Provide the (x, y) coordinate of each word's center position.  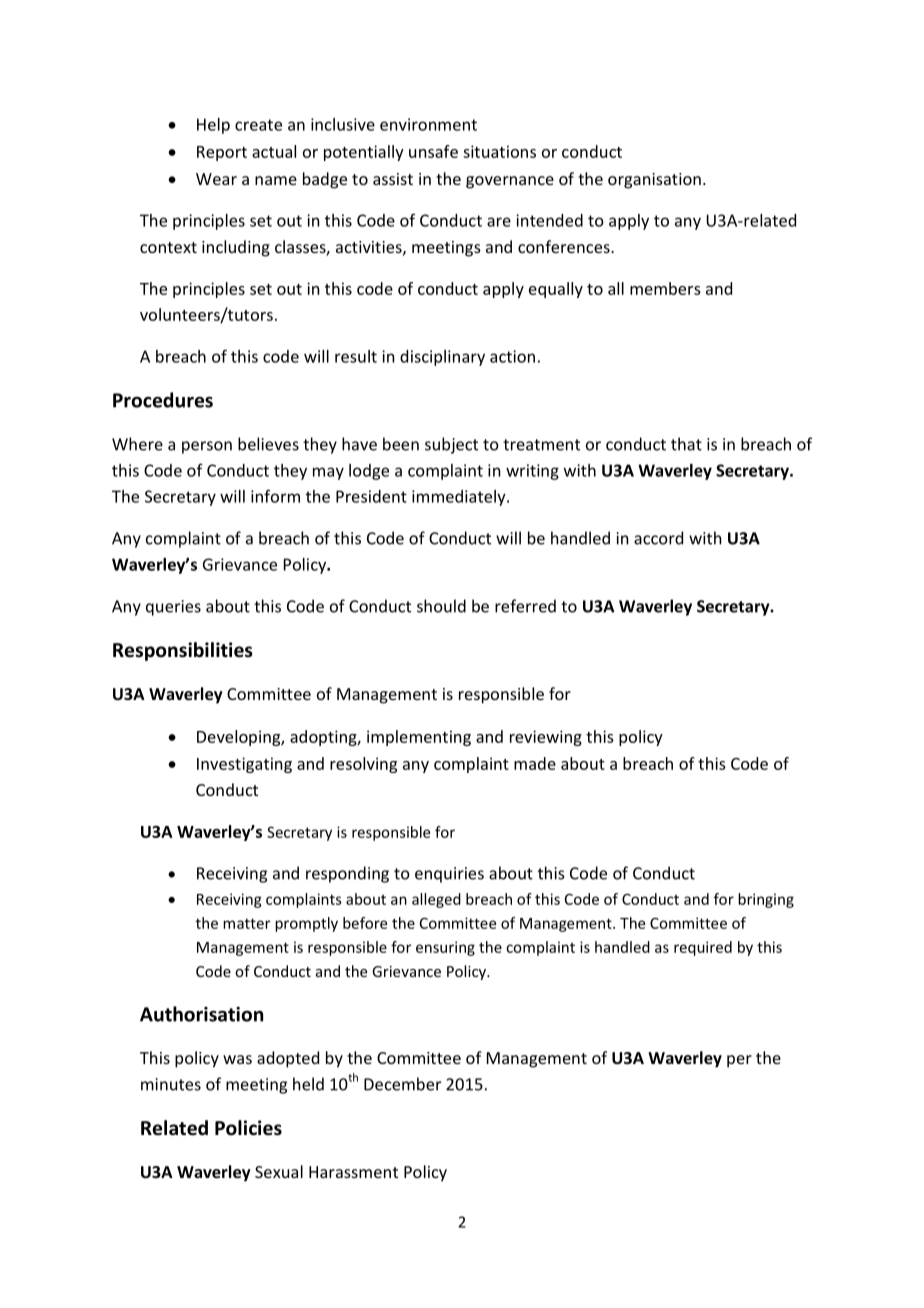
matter (246, 923)
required (703, 948)
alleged (436, 900)
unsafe (433, 151)
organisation (654, 181)
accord (658, 538)
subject (451, 445)
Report (222, 153)
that (686, 444)
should (441, 606)
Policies (248, 1128)
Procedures (163, 400)
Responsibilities (183, 651)
